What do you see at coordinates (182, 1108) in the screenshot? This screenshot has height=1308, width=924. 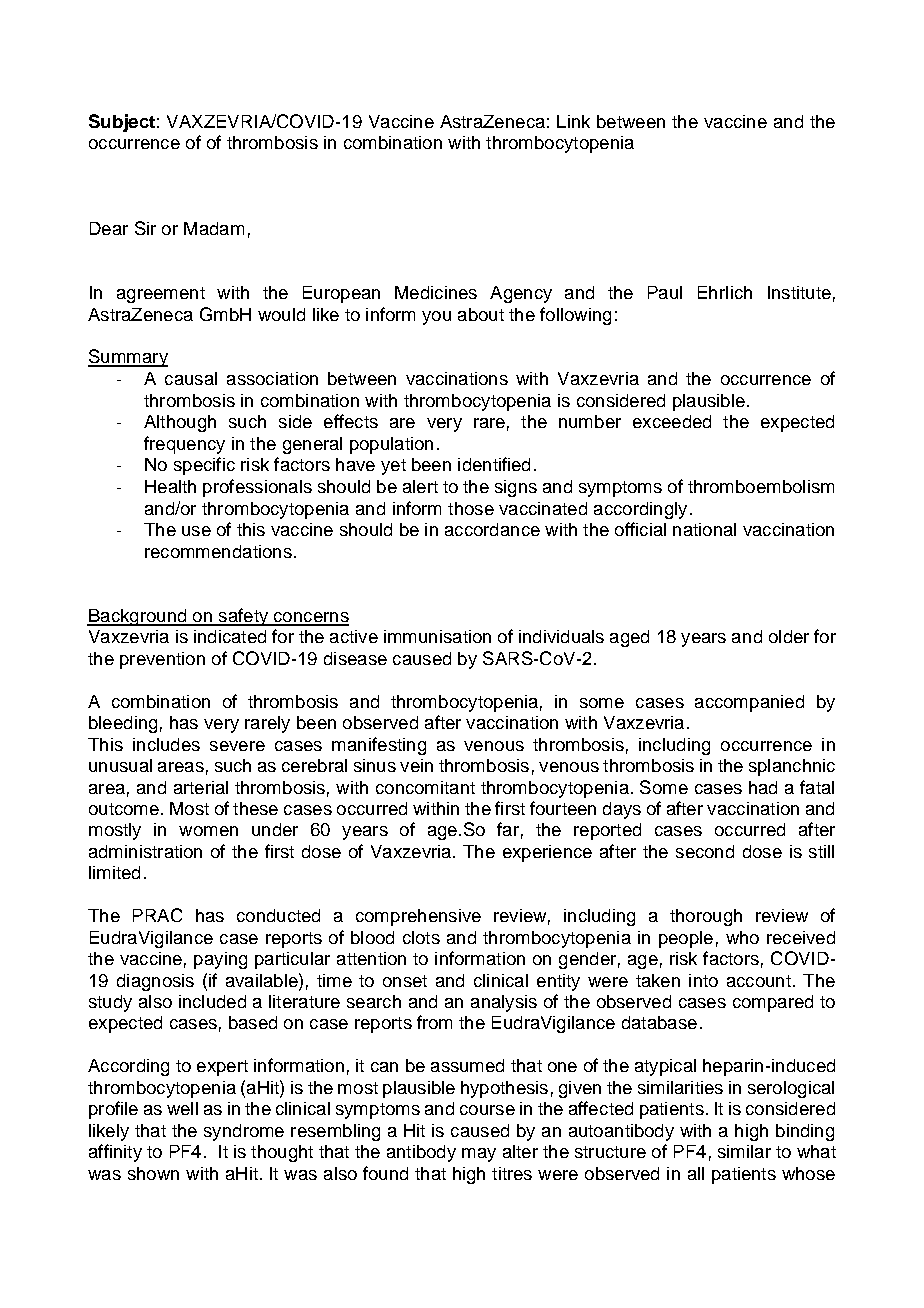 I see `well` at bounding box center [182, 1108].
